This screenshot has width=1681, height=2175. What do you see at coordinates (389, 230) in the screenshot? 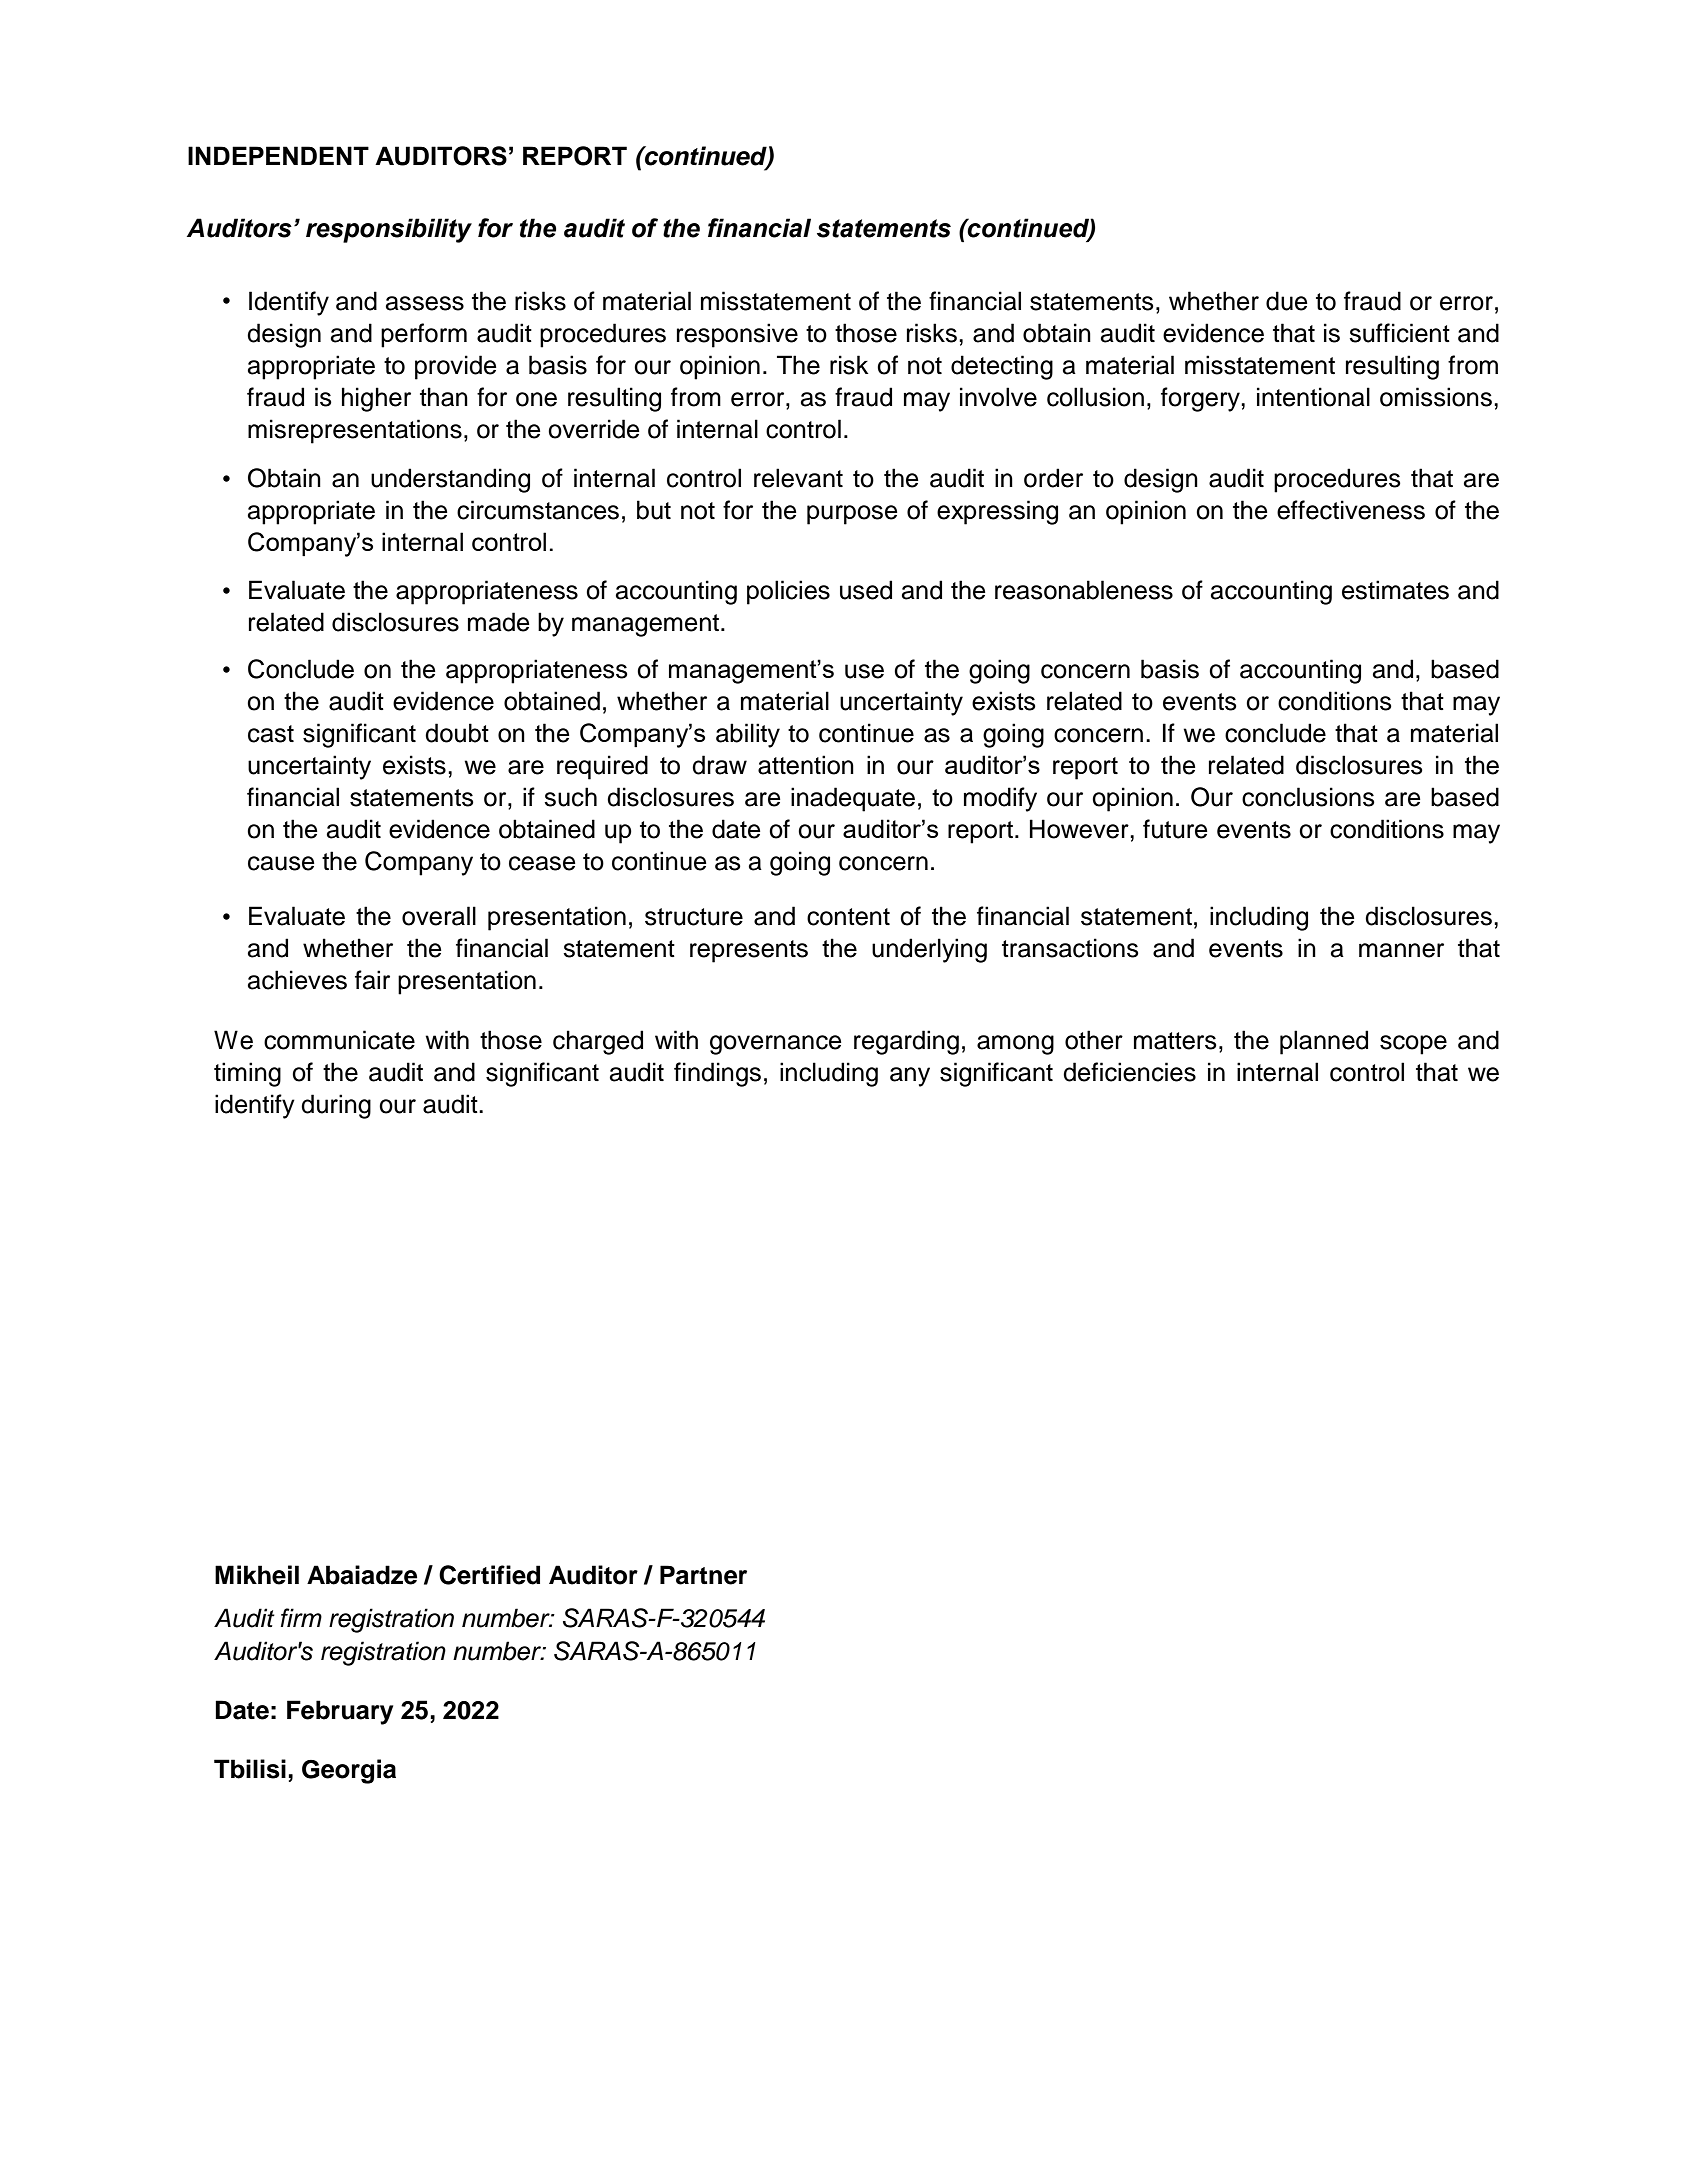
I see `responsibility` at bounding box center [389, 230].
